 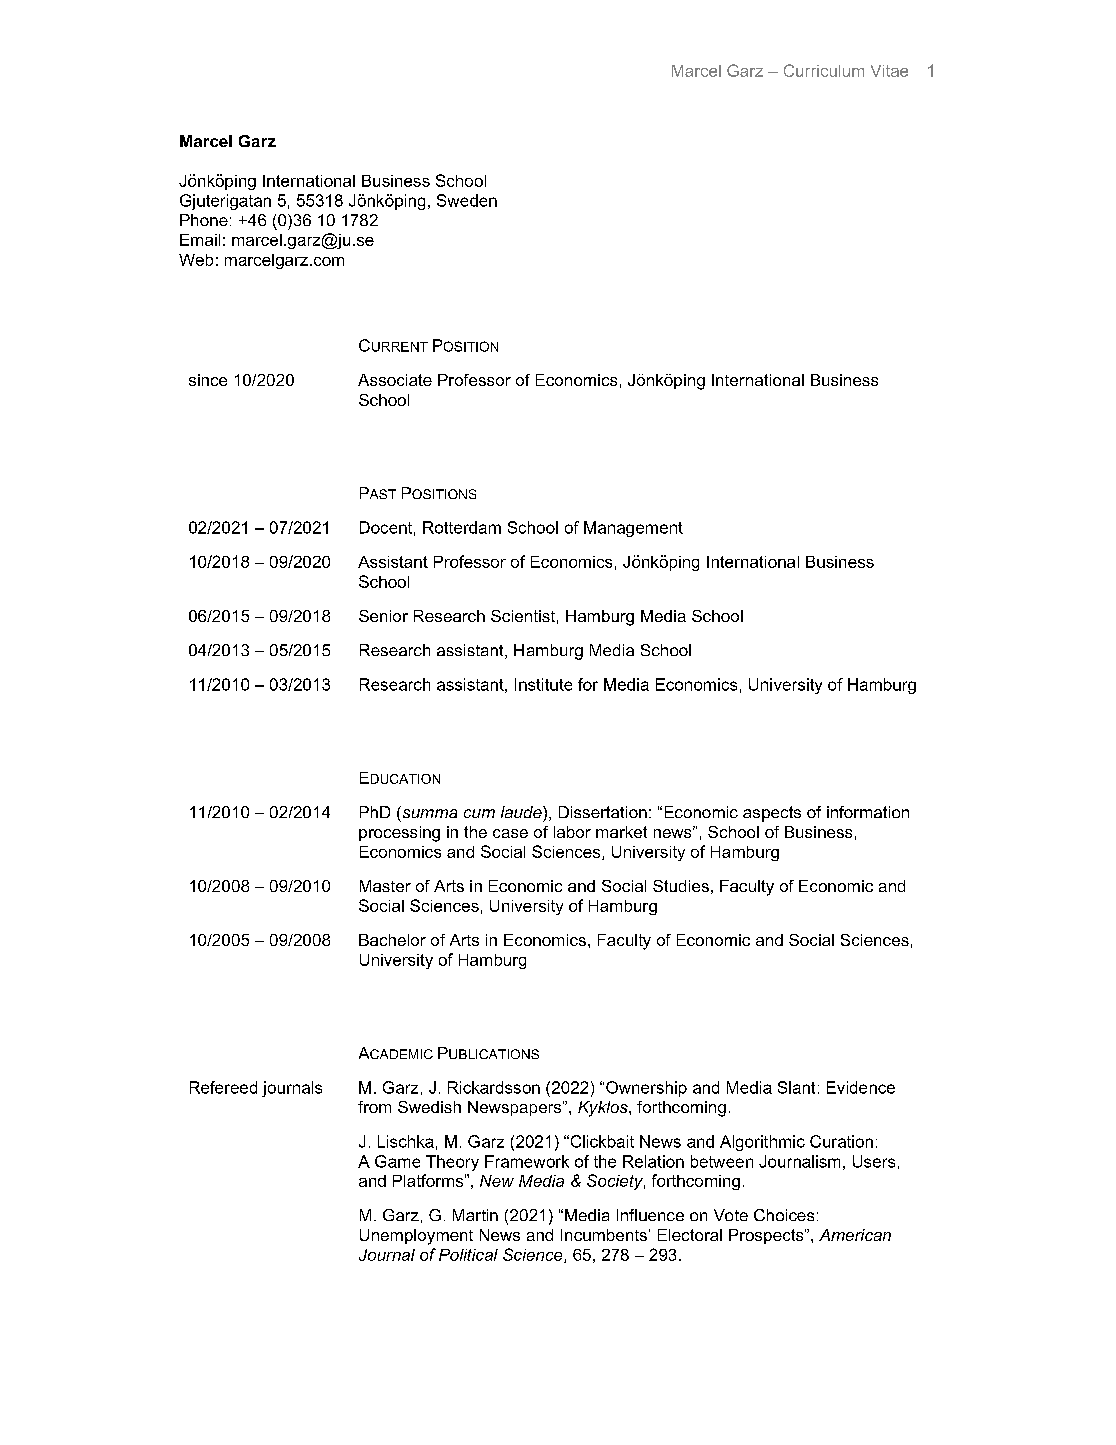 I want to click on Bachelor, so click(x=392, y=940).
